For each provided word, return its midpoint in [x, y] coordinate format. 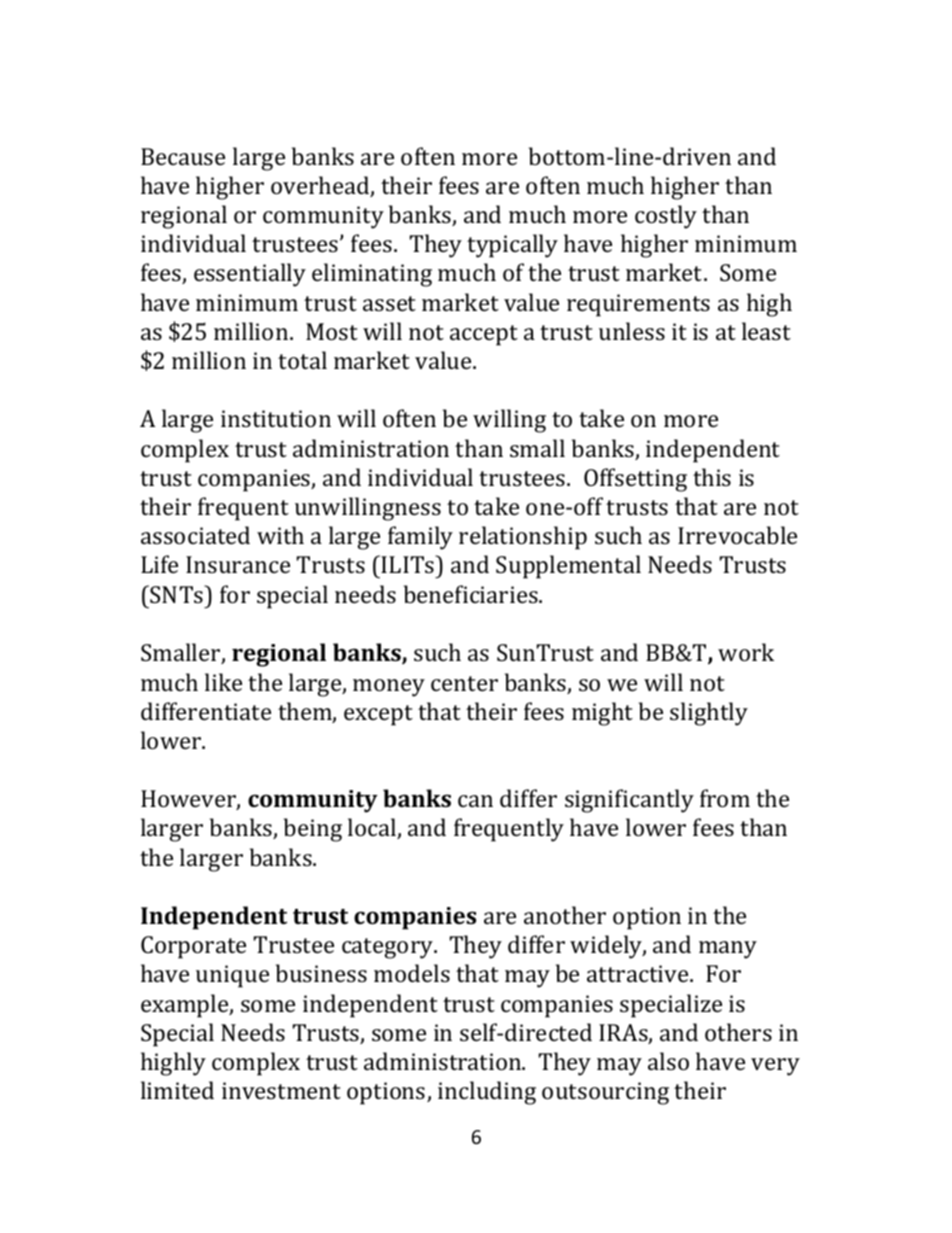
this [712, 477]
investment [281, 1090]
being [313, 830]
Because [183, 156]
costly [666, 217]
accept [484, 335]
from [725, 798]
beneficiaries [472, 594]
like [223, 682]
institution [276, 418]
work [746, 652]
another [565, 915]
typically [512, 246]
